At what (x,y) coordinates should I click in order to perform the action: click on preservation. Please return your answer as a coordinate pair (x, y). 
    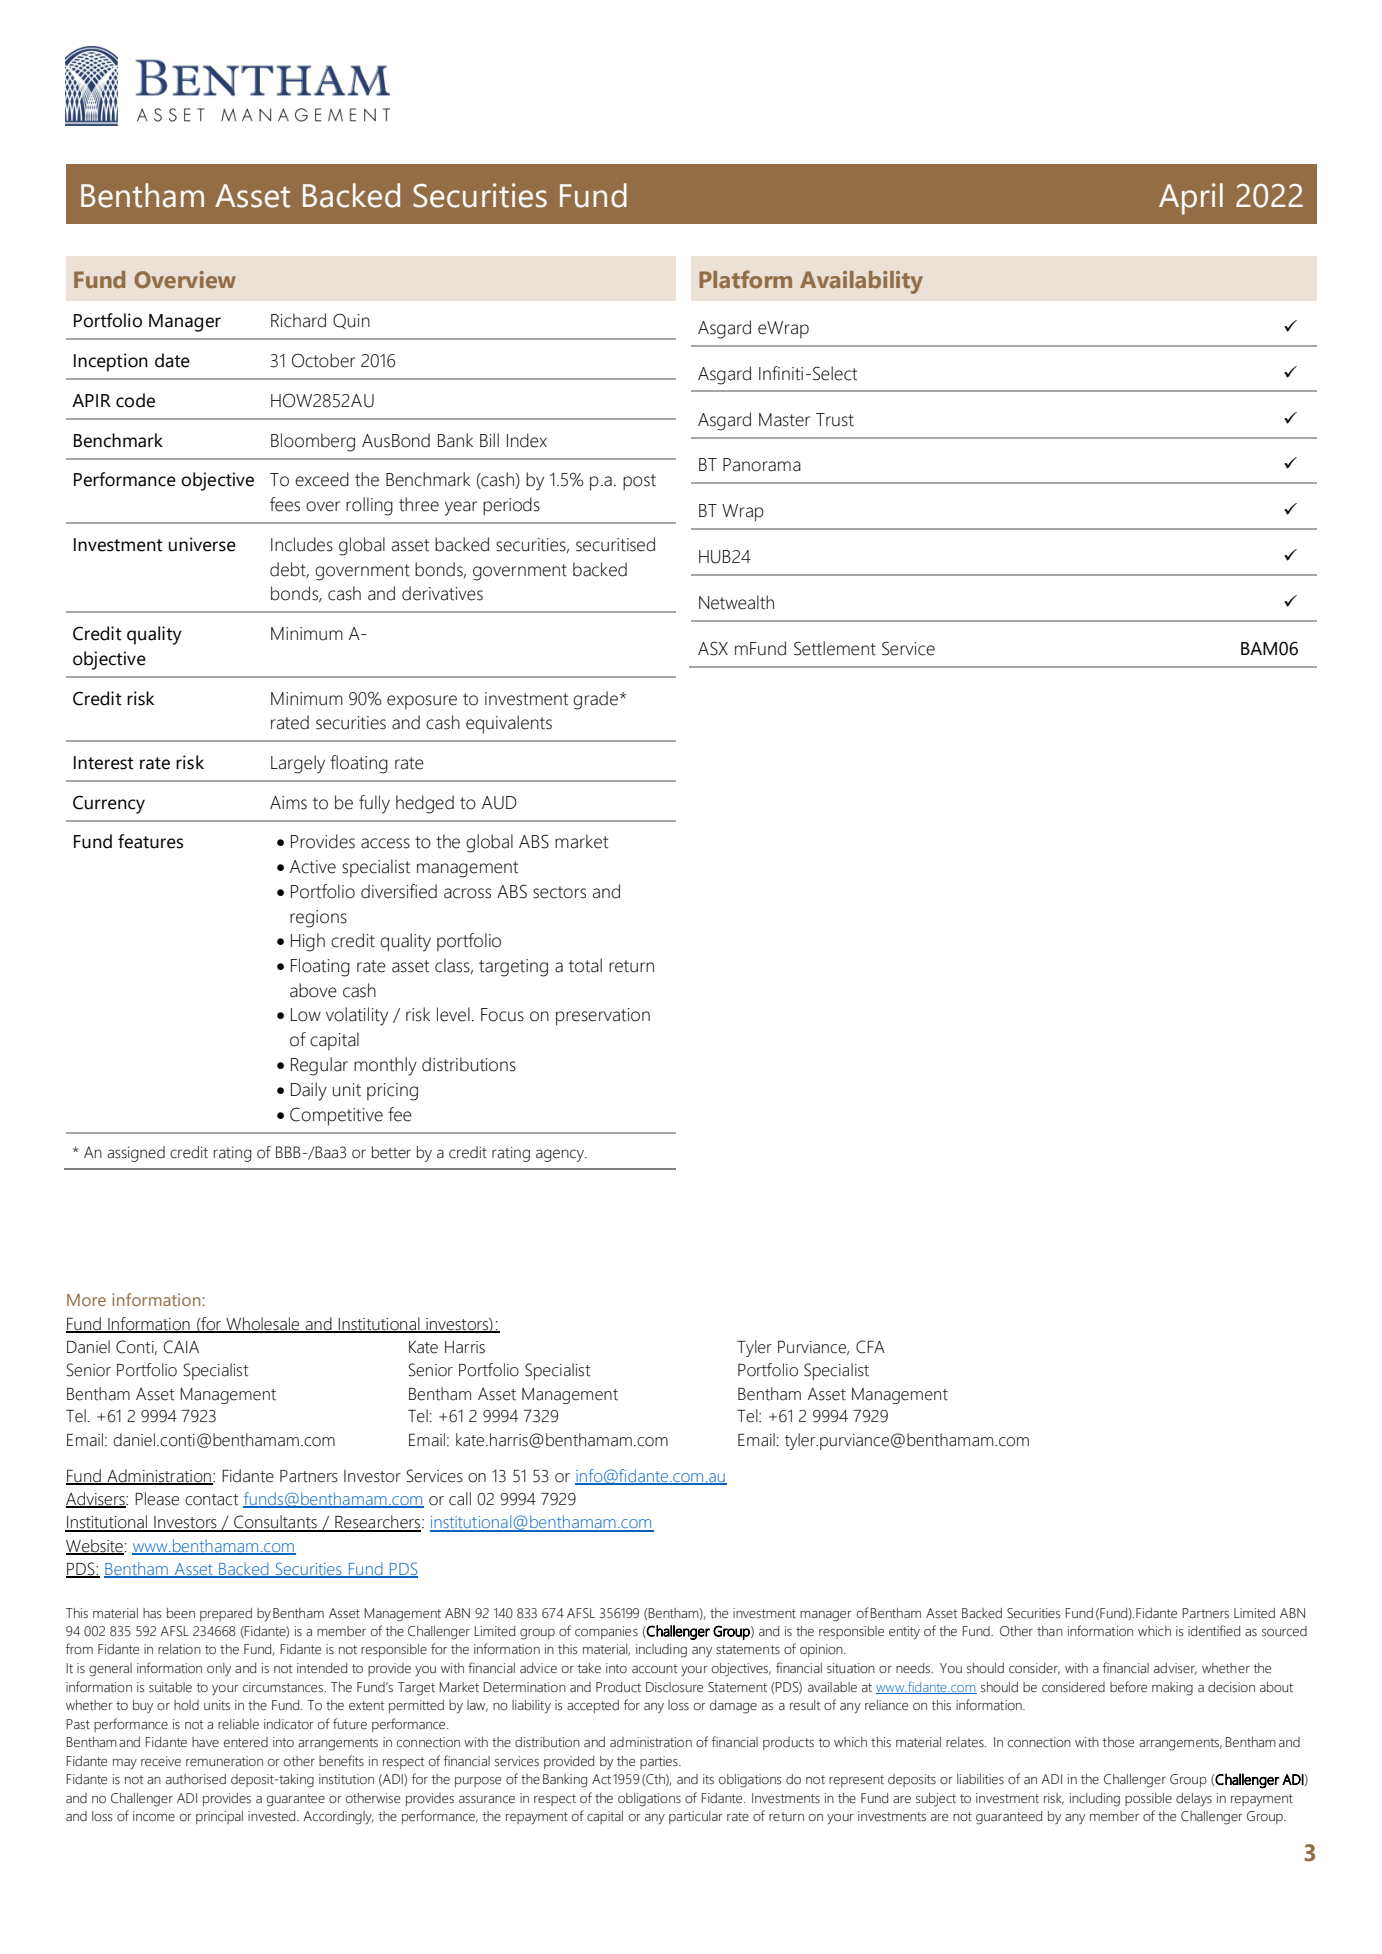
    Looking at the image, I should click on (603, 1017).
